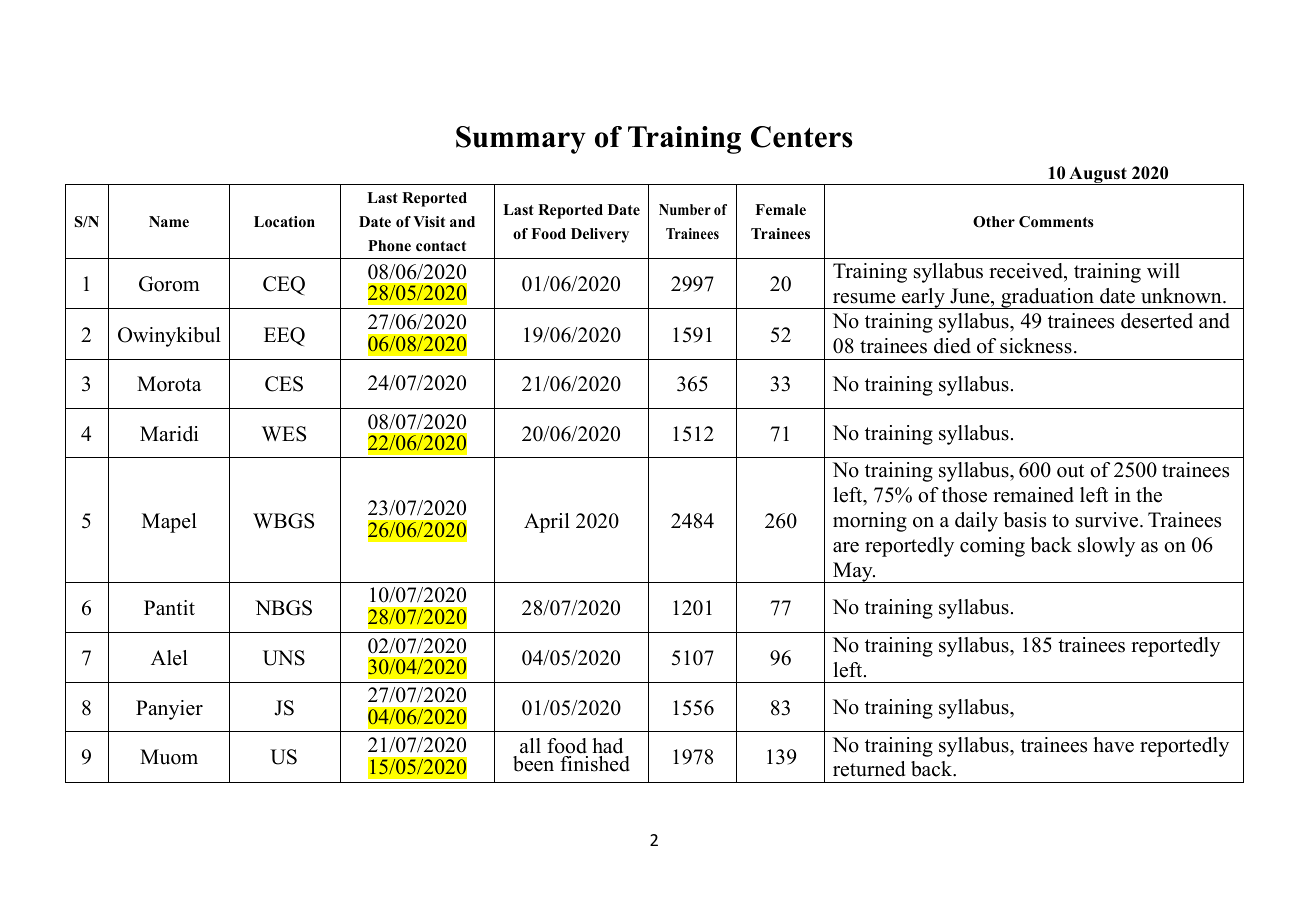 Image resolution: width=1308 pixels, height=924 pixels. Describe the element at coordinates (801, 137) in the image. I see `Centers` at that location.
